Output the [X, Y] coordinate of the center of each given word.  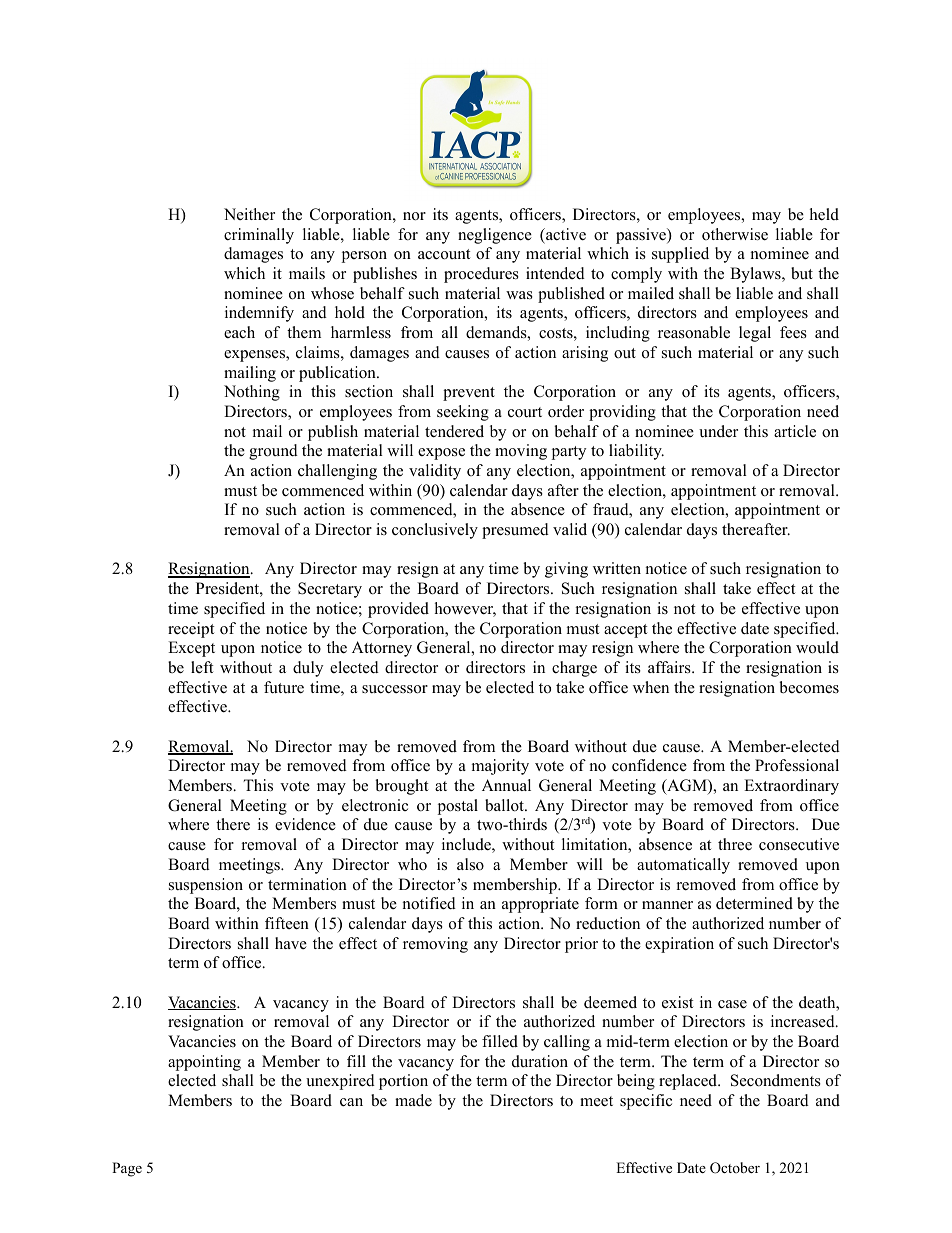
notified [429, 903]
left [202, 667]
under [718, 431]
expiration [679, 945]
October [735, 1168]
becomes [809, 687]
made [413, 1100]
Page [127, 1169]
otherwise [735, 234]
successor [395, 689]
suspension [206, 886]
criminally [259, 236]
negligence [495, 236]
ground [273, 452]
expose [441, 454]
